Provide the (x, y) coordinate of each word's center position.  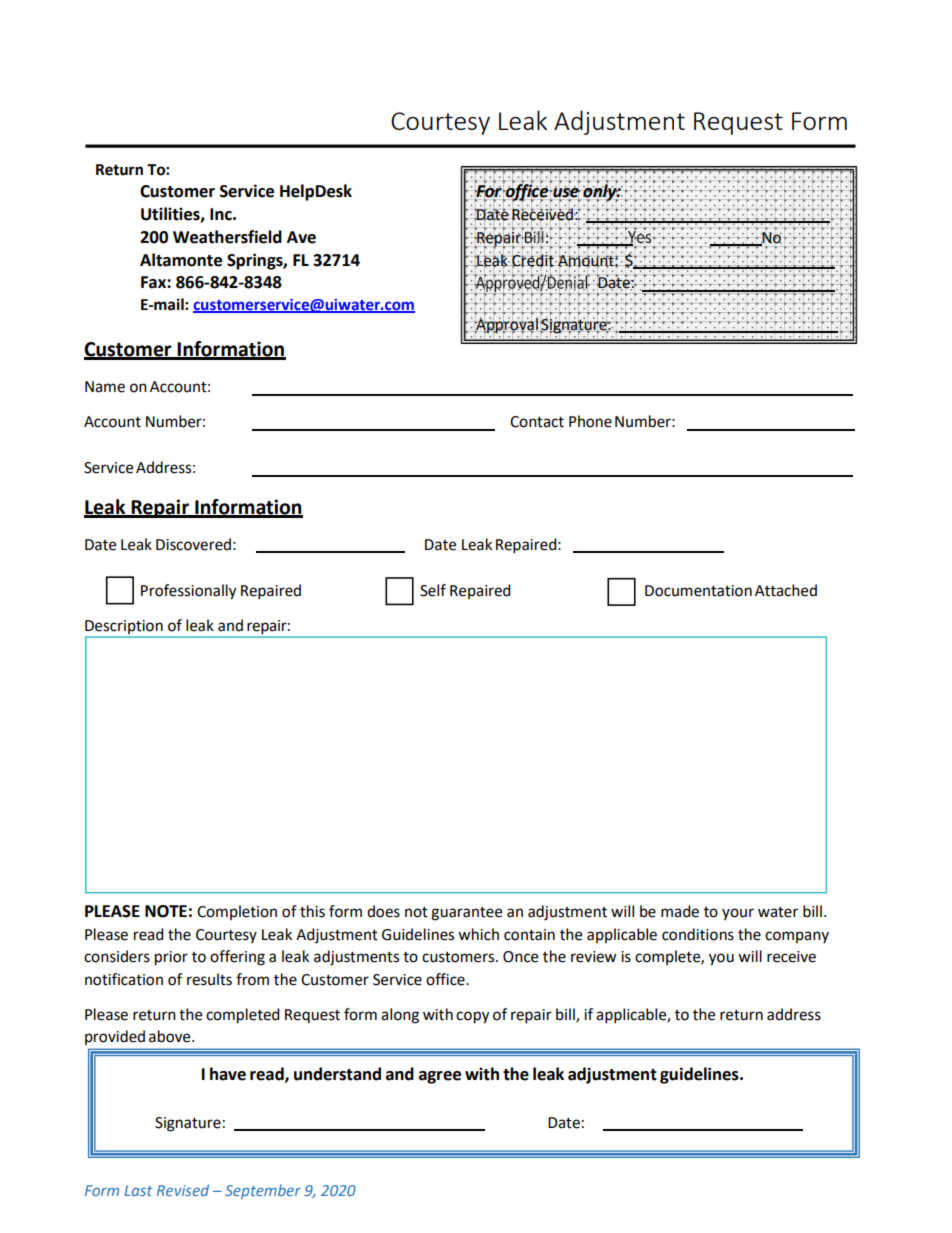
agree (440, 1077)
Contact (537, 422)
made (680, 911)
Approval (506, 325)
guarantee (466, 914)
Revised (183, 1190)
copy (472, 1017)
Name (105, 387)
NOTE (166, 911)
